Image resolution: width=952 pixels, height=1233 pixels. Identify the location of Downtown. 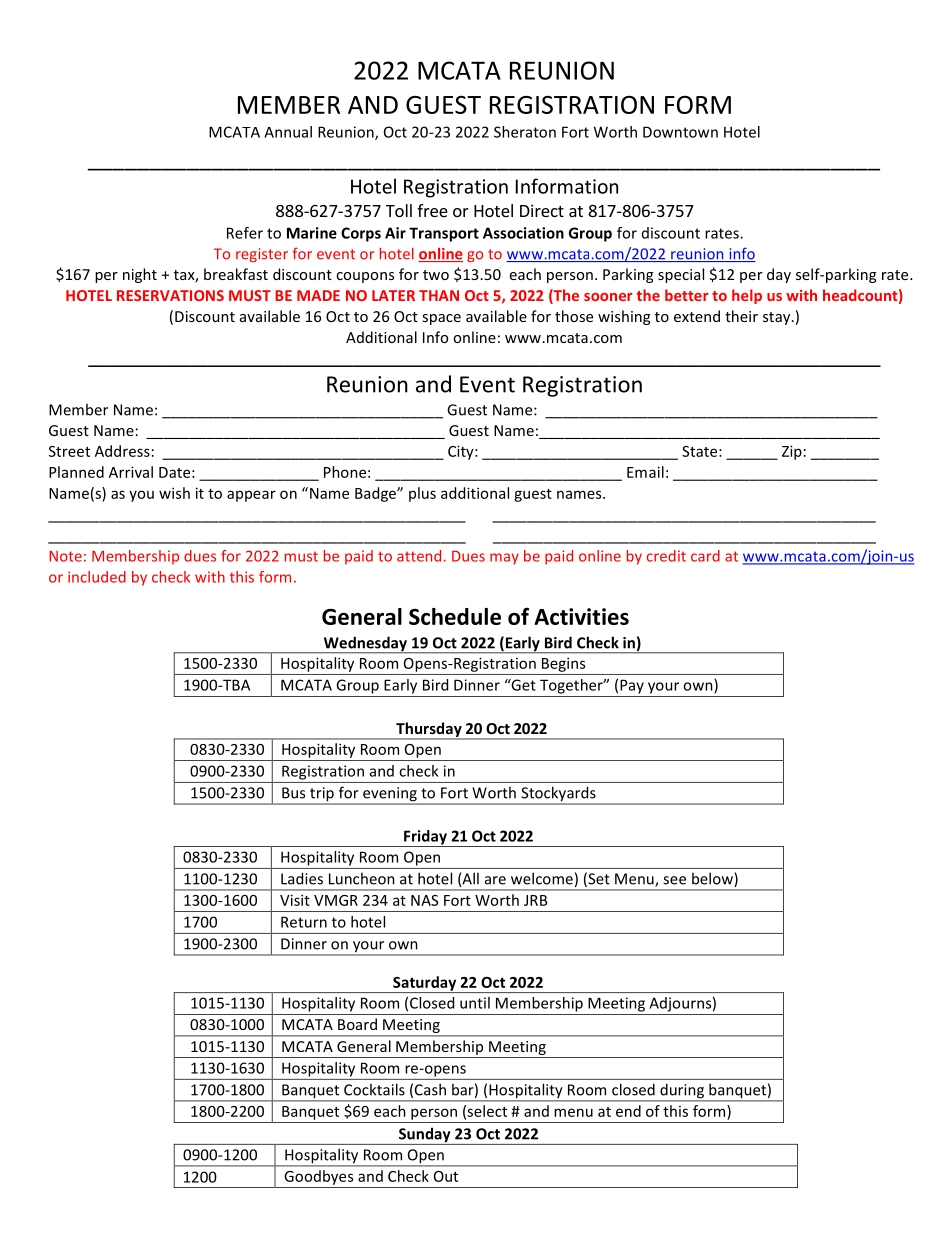
(680, 132).
